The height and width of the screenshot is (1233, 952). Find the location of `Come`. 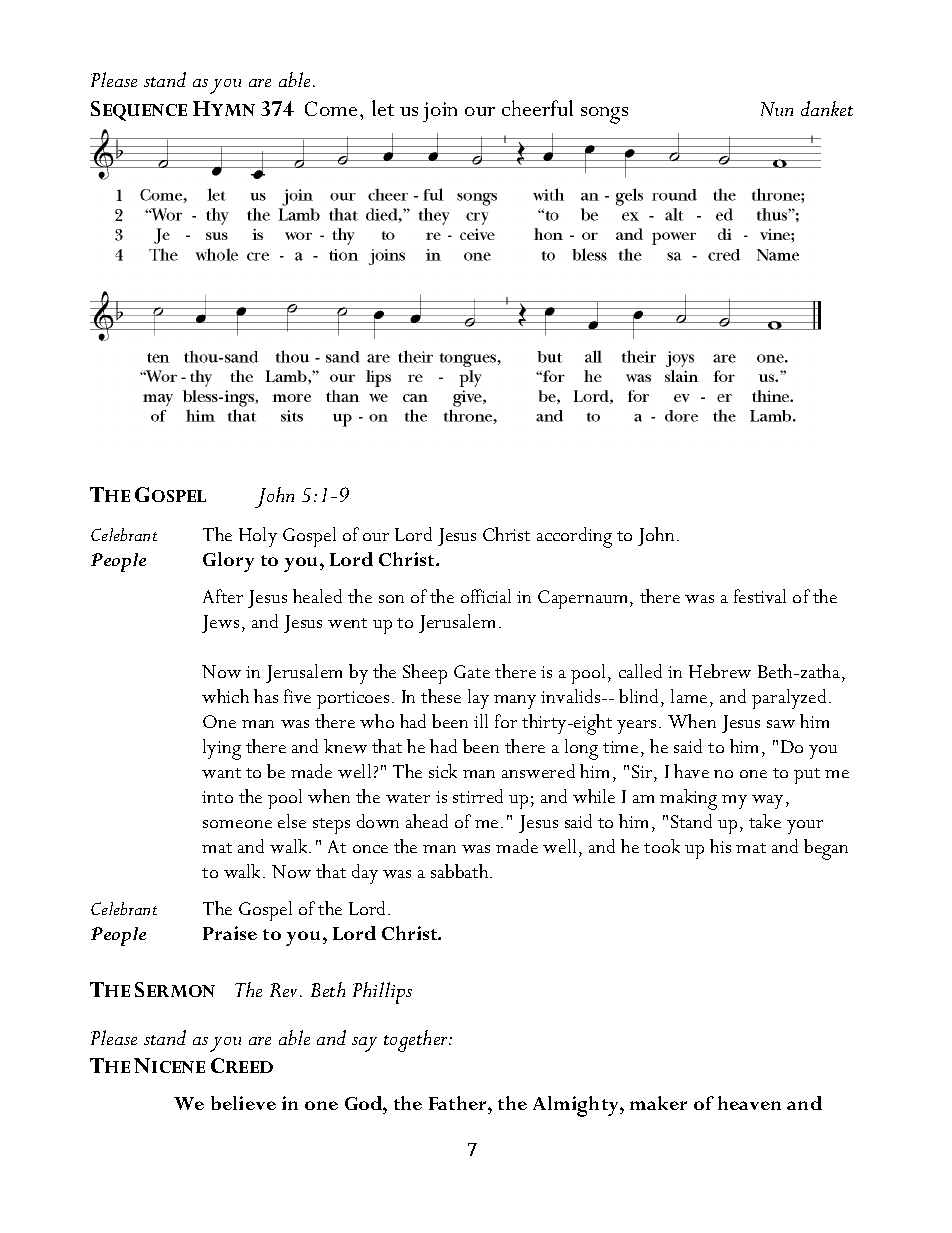

Come is located at coordinates (331, 108).
